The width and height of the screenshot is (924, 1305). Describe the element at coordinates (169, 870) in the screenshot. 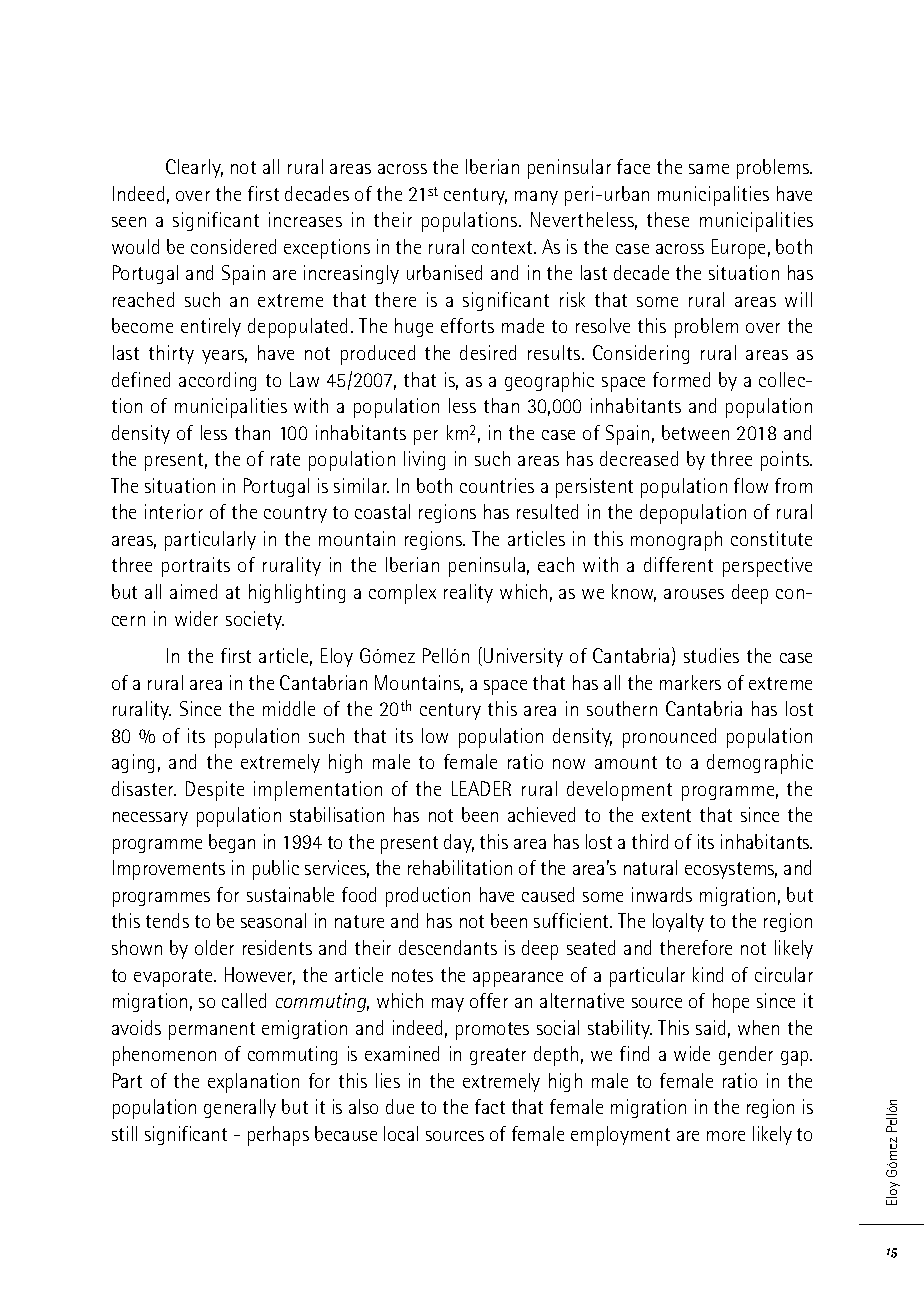

I see `Improvements` at that location.
